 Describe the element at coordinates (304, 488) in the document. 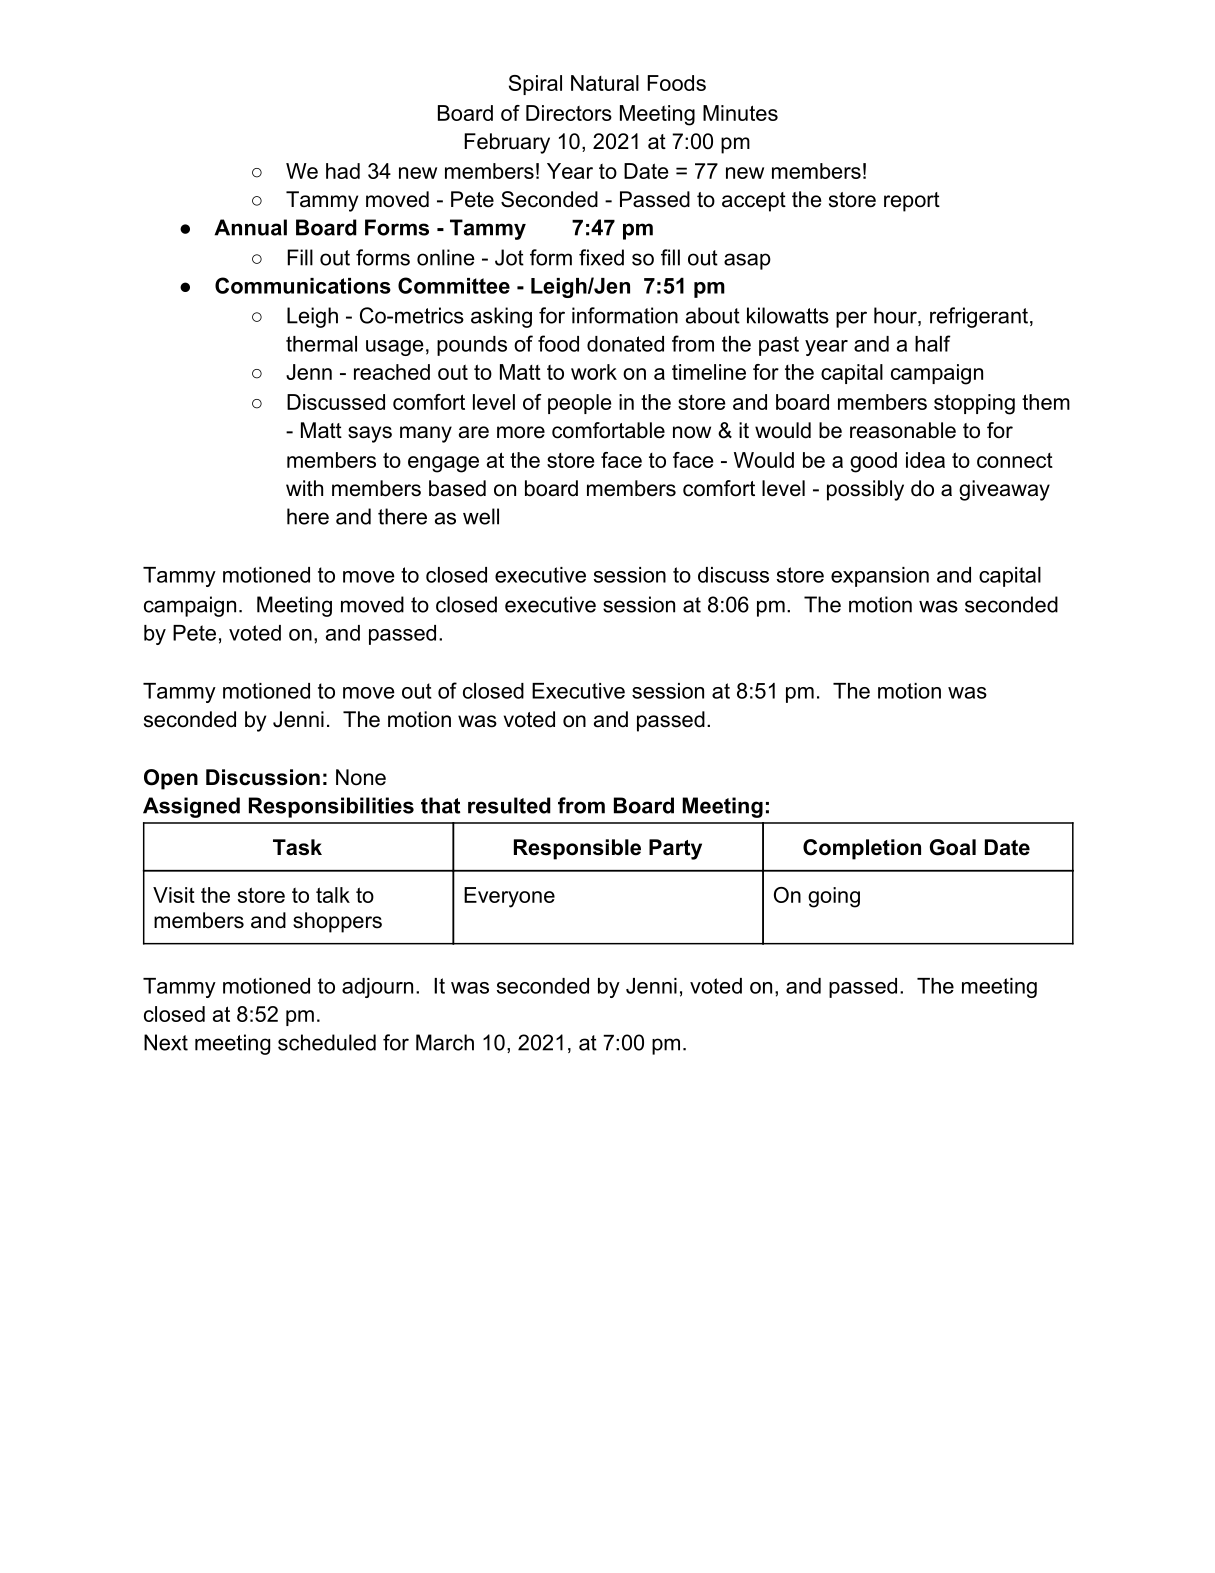

I see `with` at that location.
